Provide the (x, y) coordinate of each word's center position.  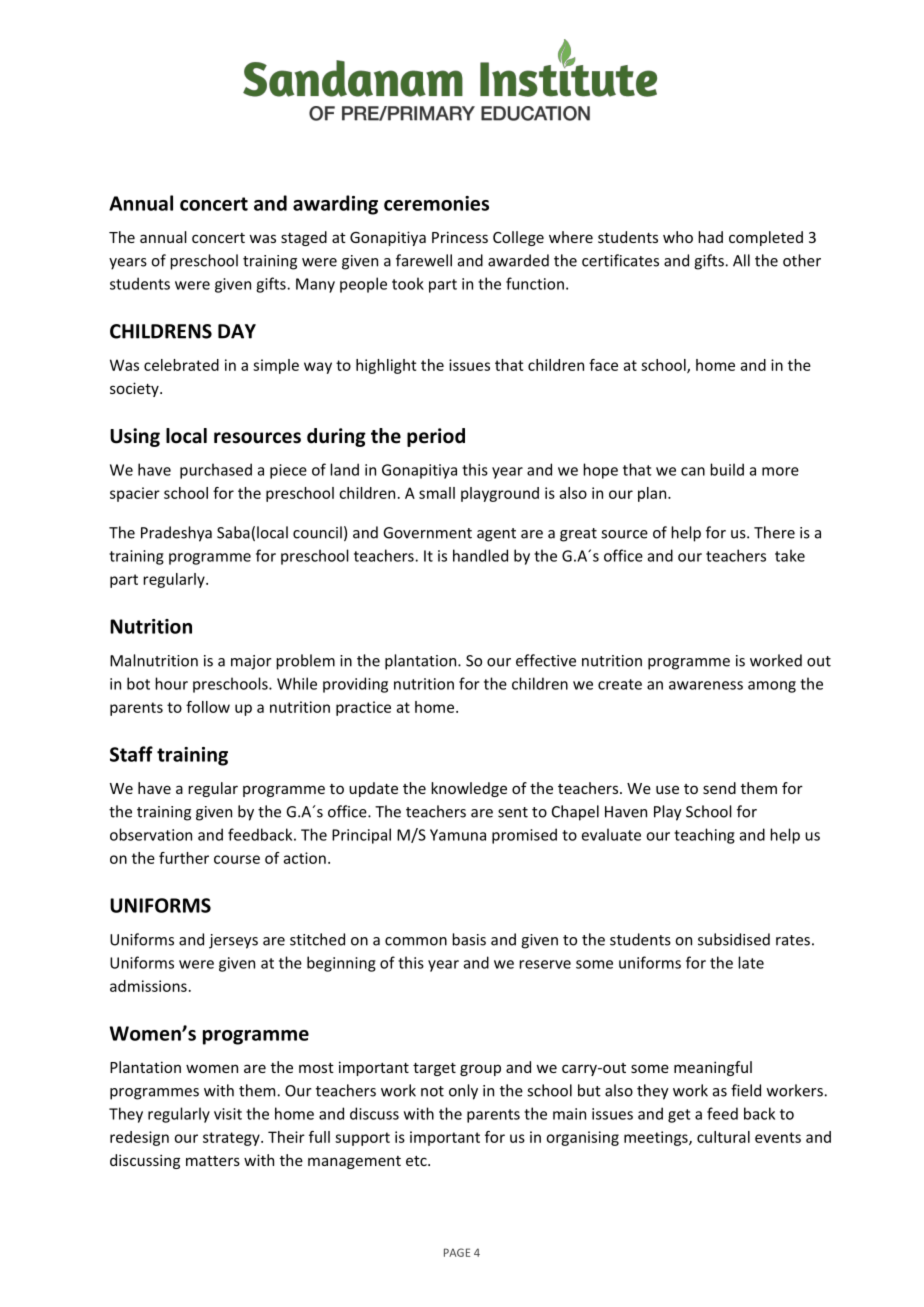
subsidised (734, 939)
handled (480, 555)
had (710, 237)
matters (213, 1161)
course (237, 859)
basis (469, 939)
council (317, 532)
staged (304, 238)
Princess (460, 237)
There (774, 532)
